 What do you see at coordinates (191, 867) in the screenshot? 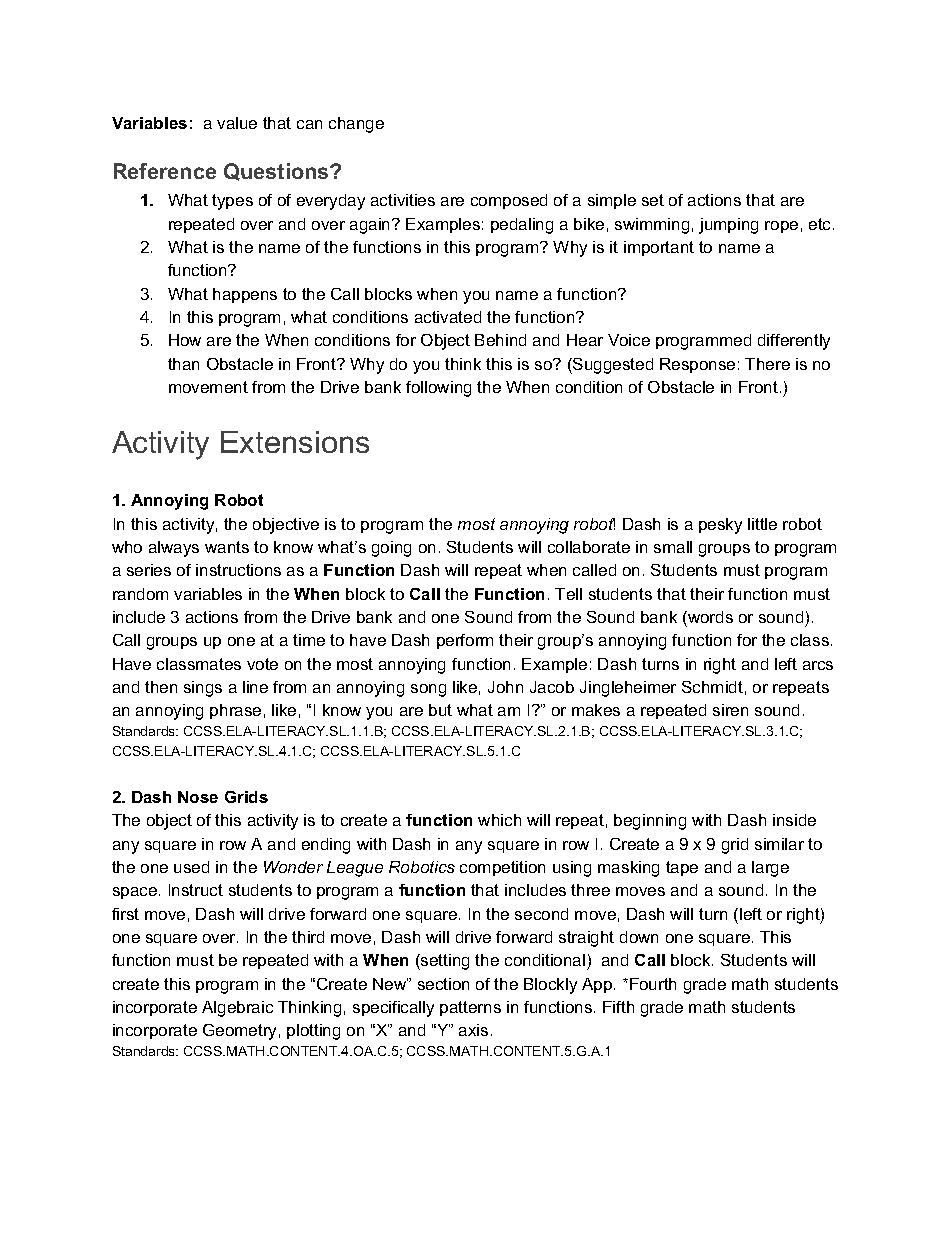
I see `used` at bounding box center [191, 867].
